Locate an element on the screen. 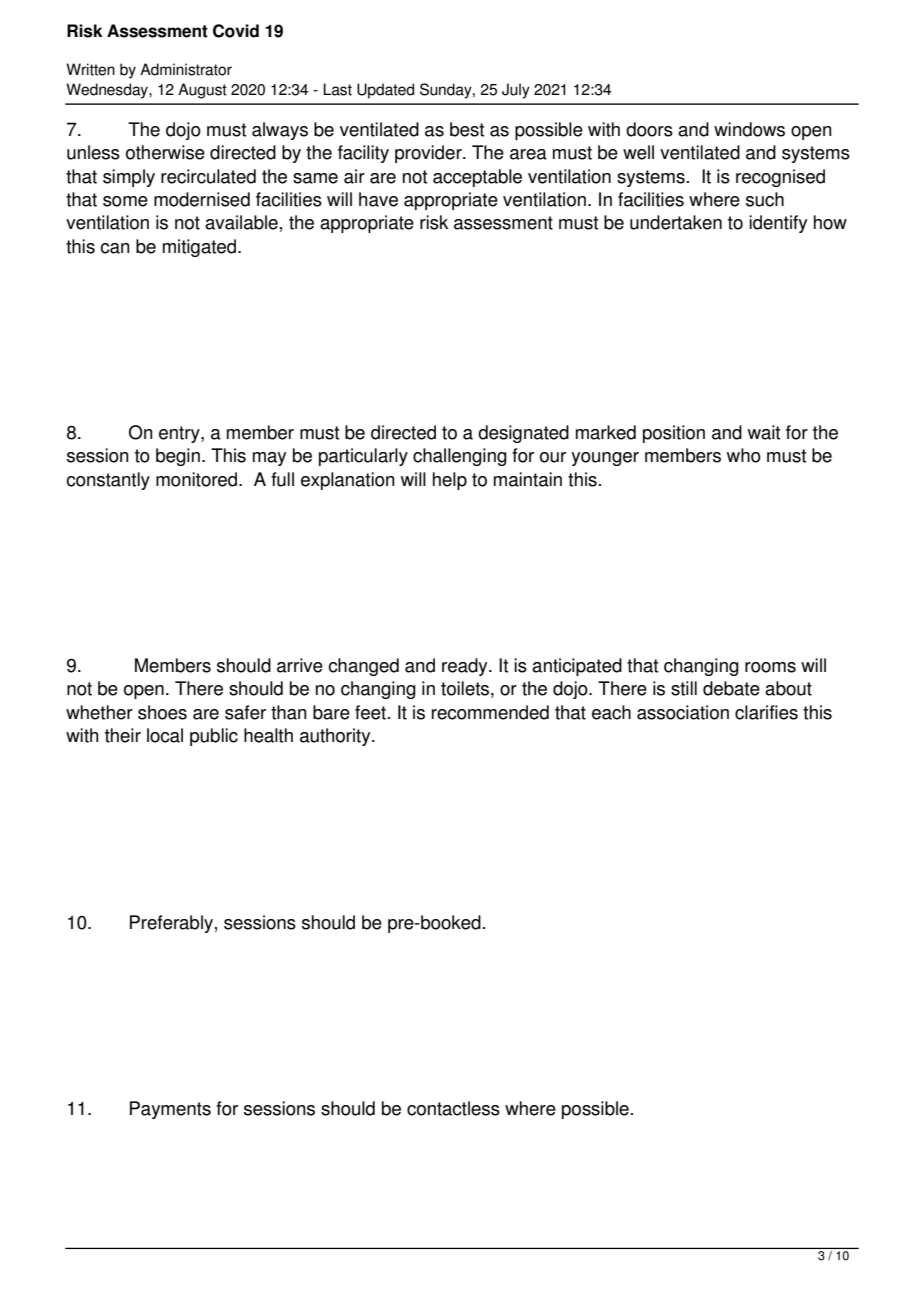 This screenshot has width=924, height=1308. contactless is located at coordinates (453, 1108).
